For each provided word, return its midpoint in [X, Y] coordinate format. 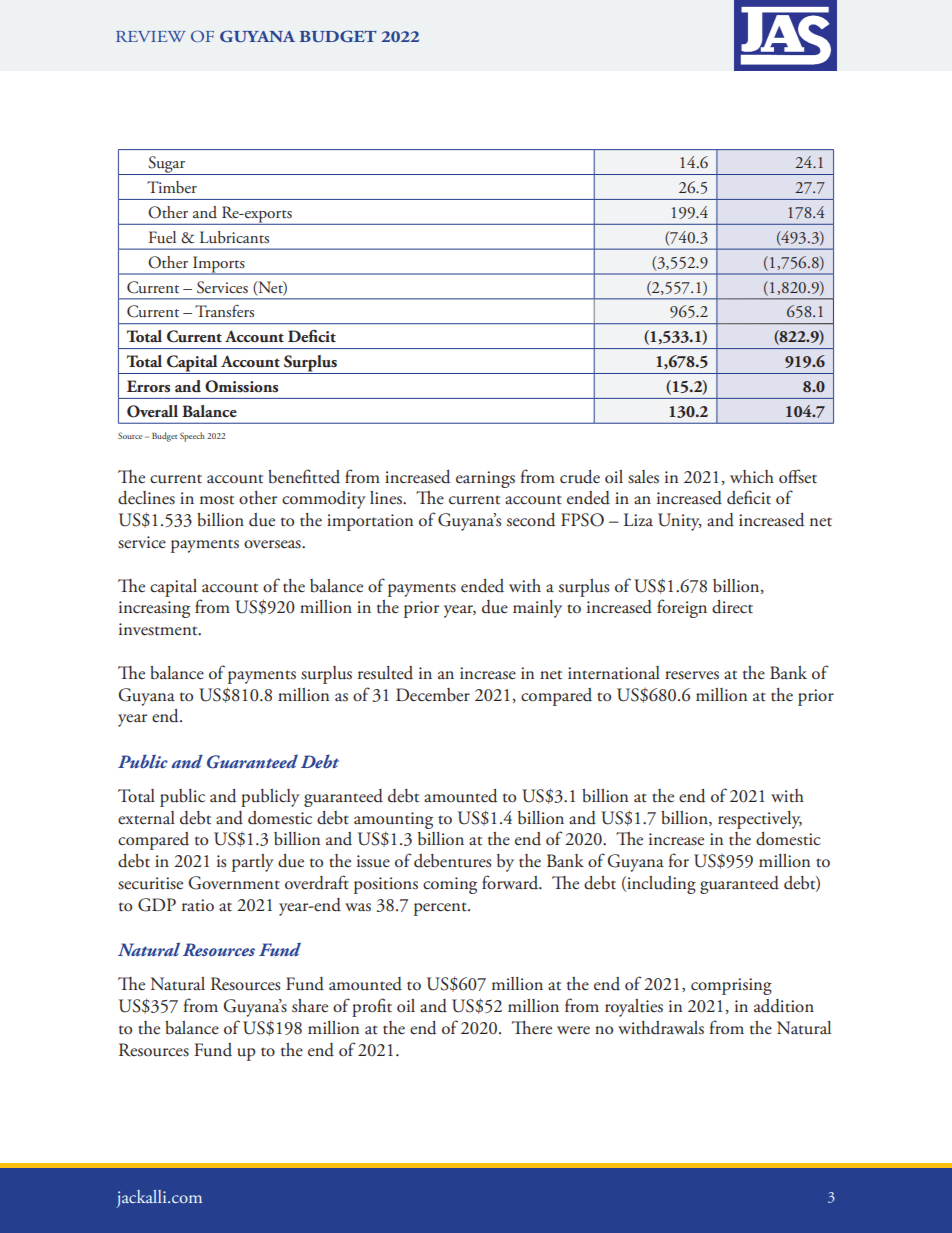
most [217, 500]
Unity [680, 522]
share [310, 1006]
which [752, 476]
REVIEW [151, 36]
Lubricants [234, 237]
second [531, 520]
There [532, 1028]
